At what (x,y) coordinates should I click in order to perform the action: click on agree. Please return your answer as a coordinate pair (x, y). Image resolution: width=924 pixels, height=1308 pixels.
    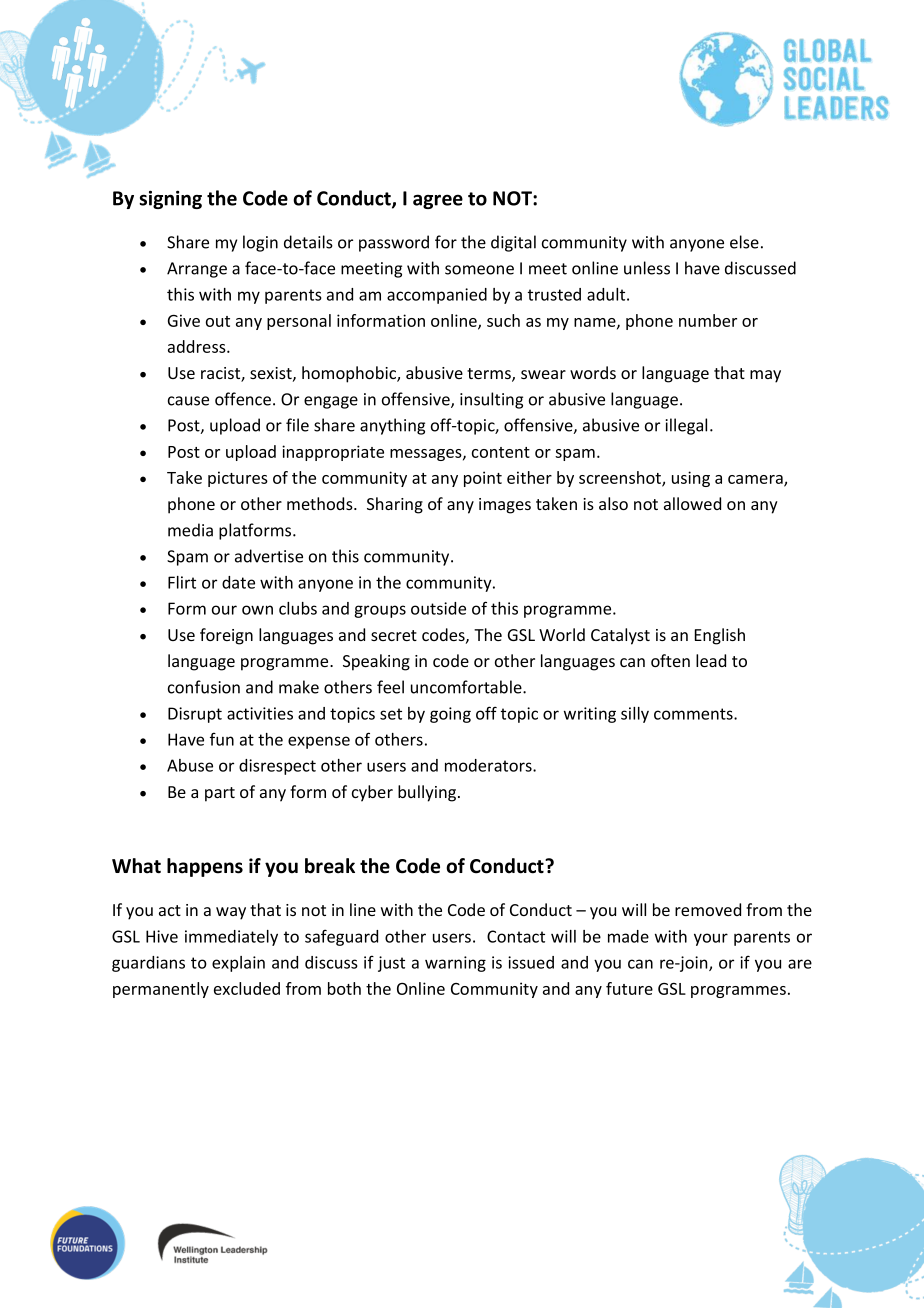
    Looking at the image, I should click on (438, 201).
